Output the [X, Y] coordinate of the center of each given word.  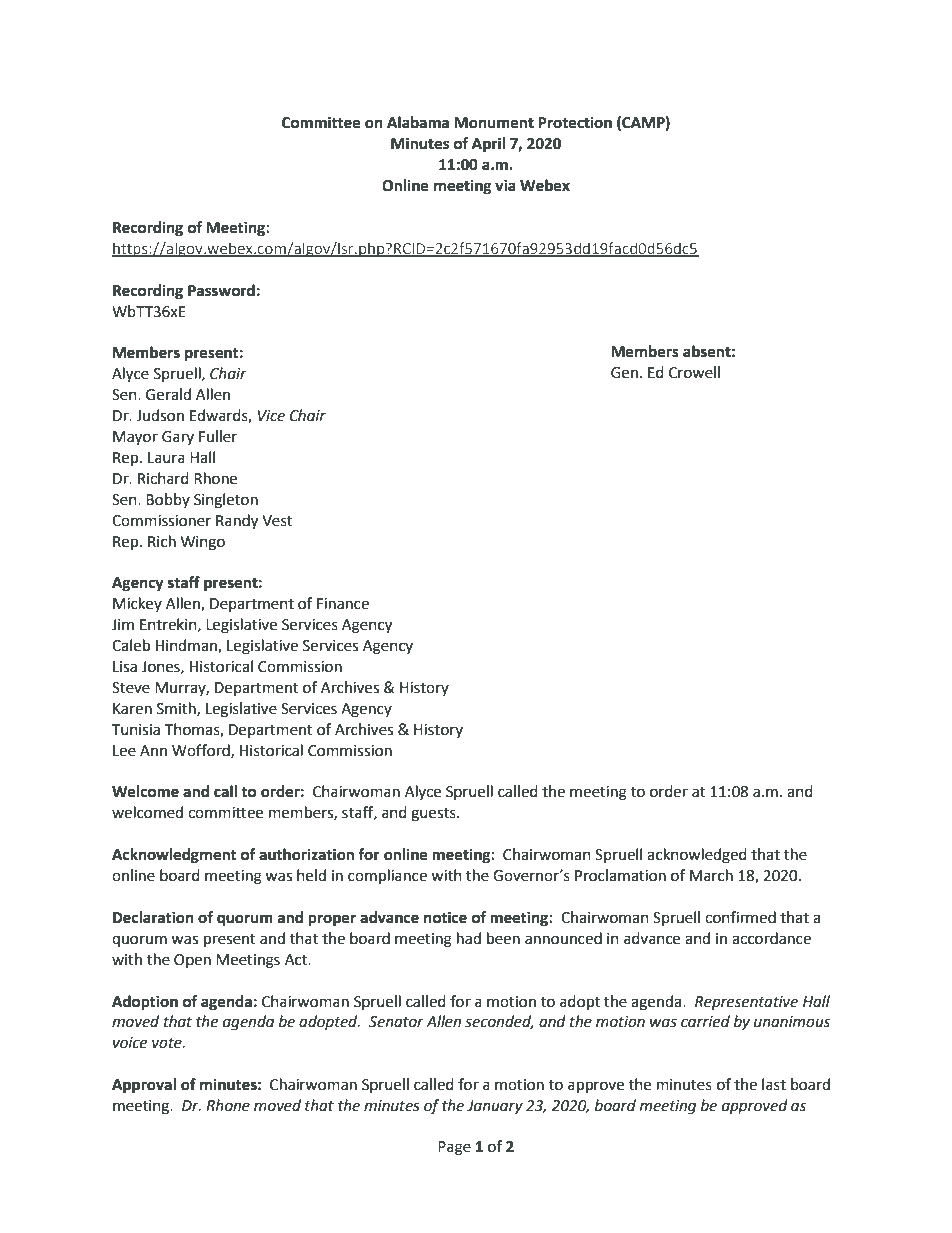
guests [434, 815]
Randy [237, 522]
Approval [144, 1086]
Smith [177, 709]
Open [192, 961]
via [505, 185]
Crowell [694, 372]
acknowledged [697, 856]
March [711, 875]
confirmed [740, 917]
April [488, 145]
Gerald [168, 394]
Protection [575, 122]
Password [221, 290]
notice [445, 917]
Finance [343, 604]
